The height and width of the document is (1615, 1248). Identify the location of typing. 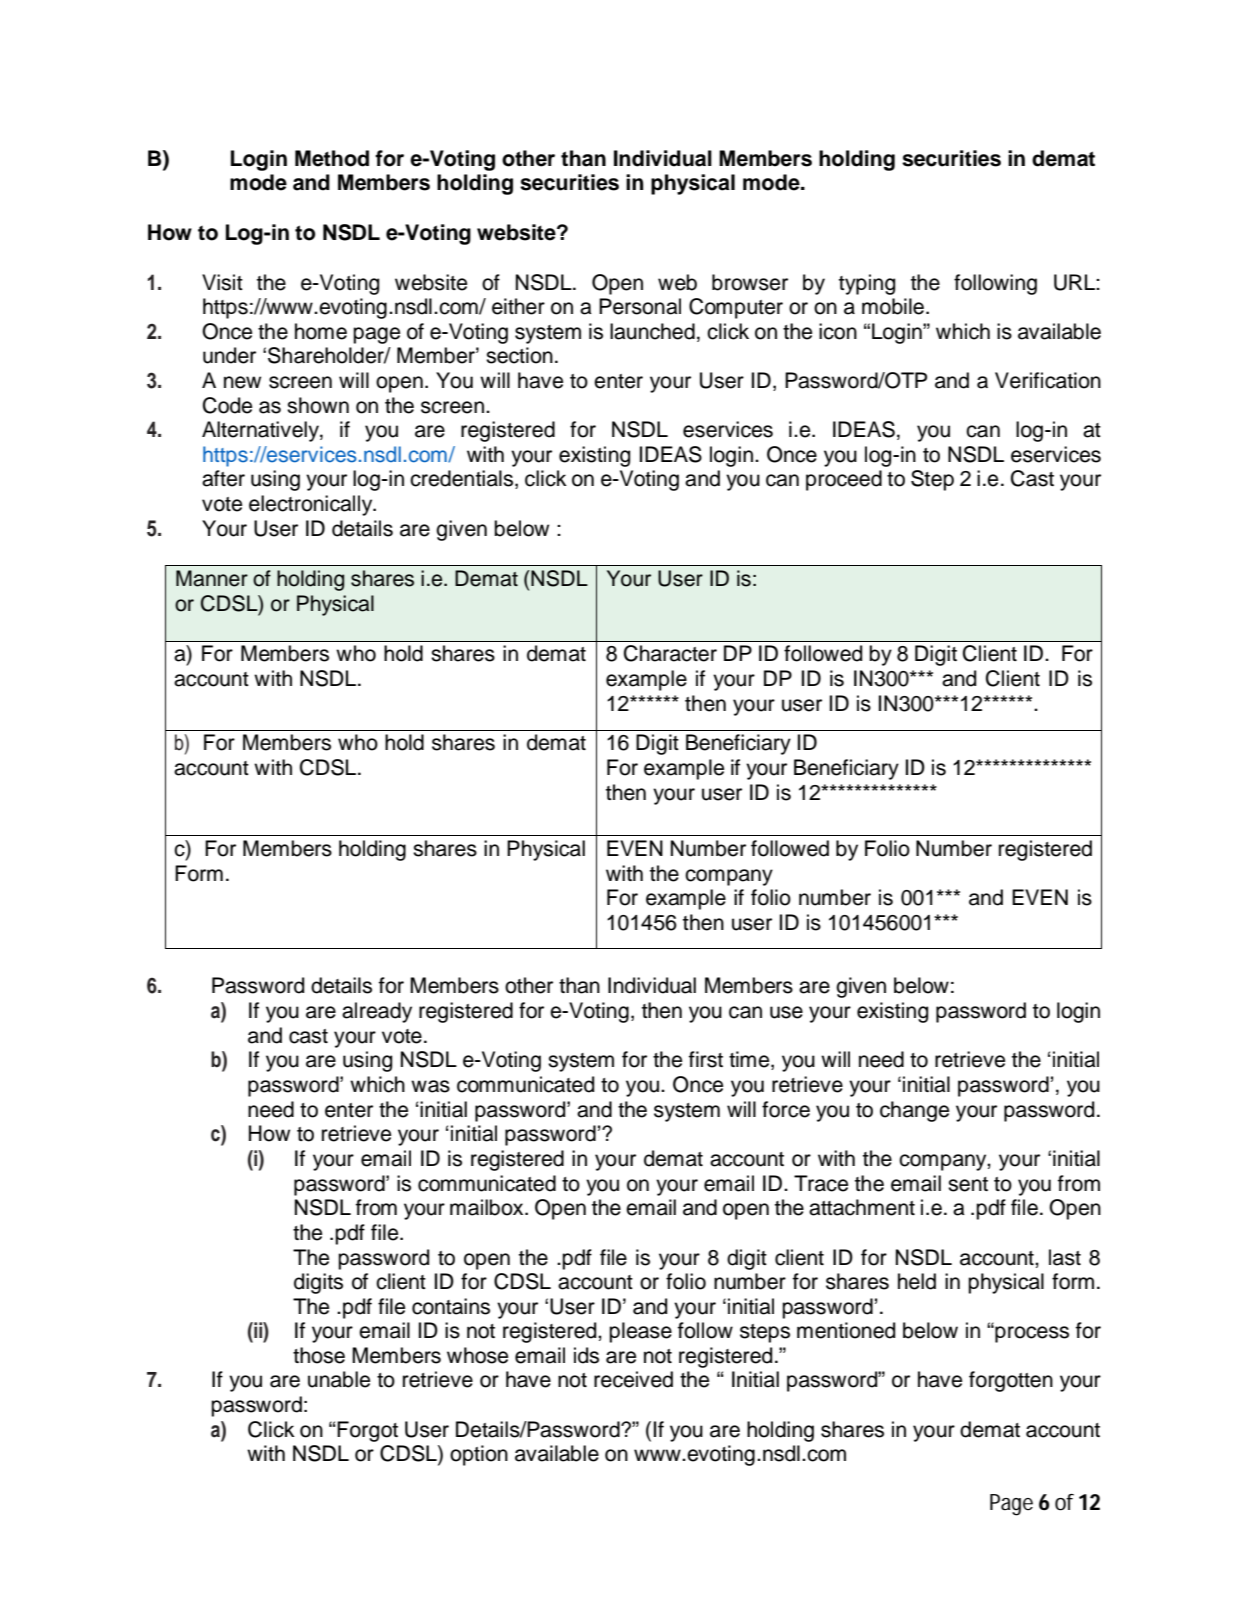
(867, 284).
